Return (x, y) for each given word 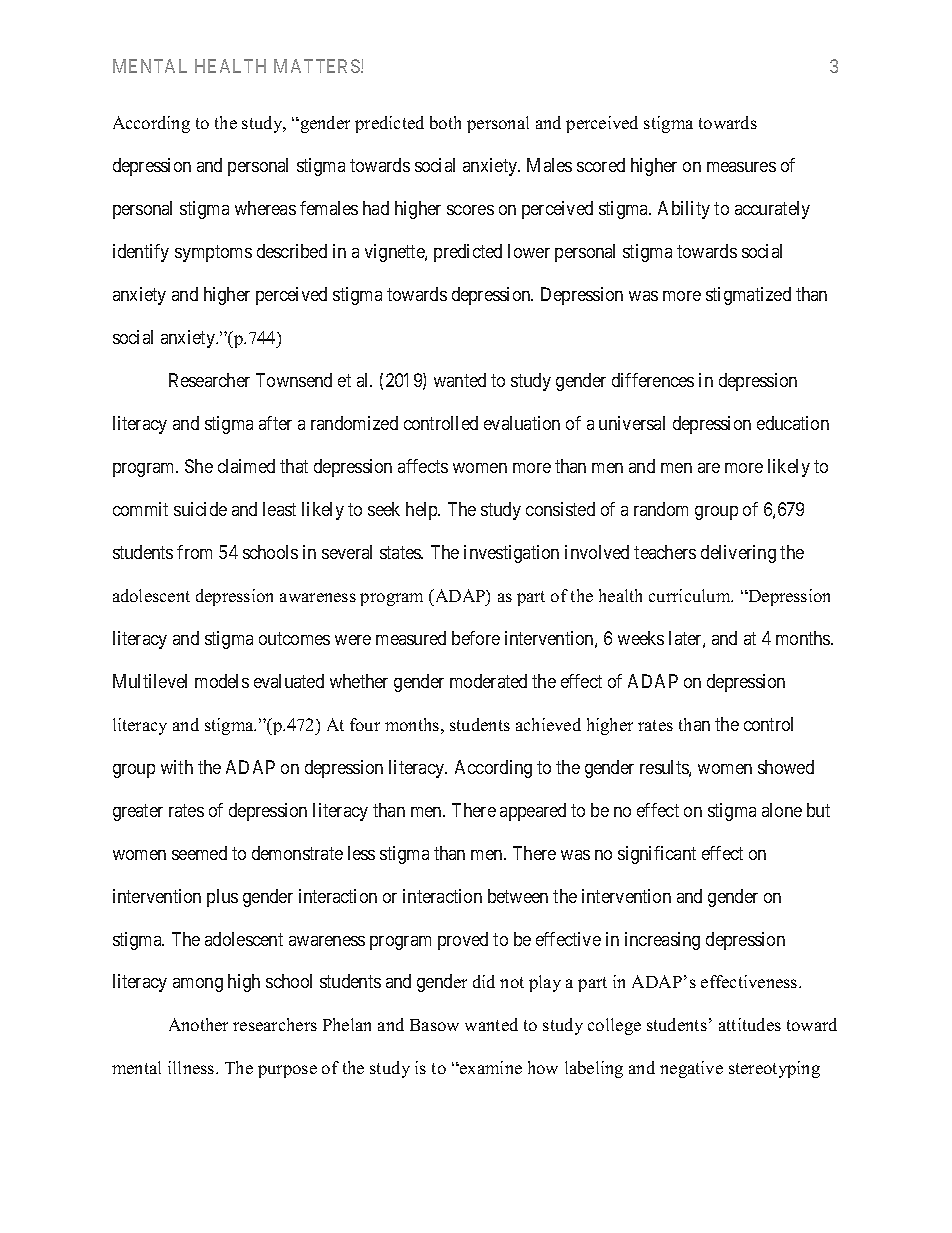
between (518, 896)
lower (529, 251)
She (199, 466)
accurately (772, 210)
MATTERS (318, 66)
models (222, 681)
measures (741, 167)
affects (423, 466)
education (793, 423)
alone (782, 810)
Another (198, 1024)
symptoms (213, 253)
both (445, 122)
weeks (641, 638)
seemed (199, 853)
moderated (488, 681)
